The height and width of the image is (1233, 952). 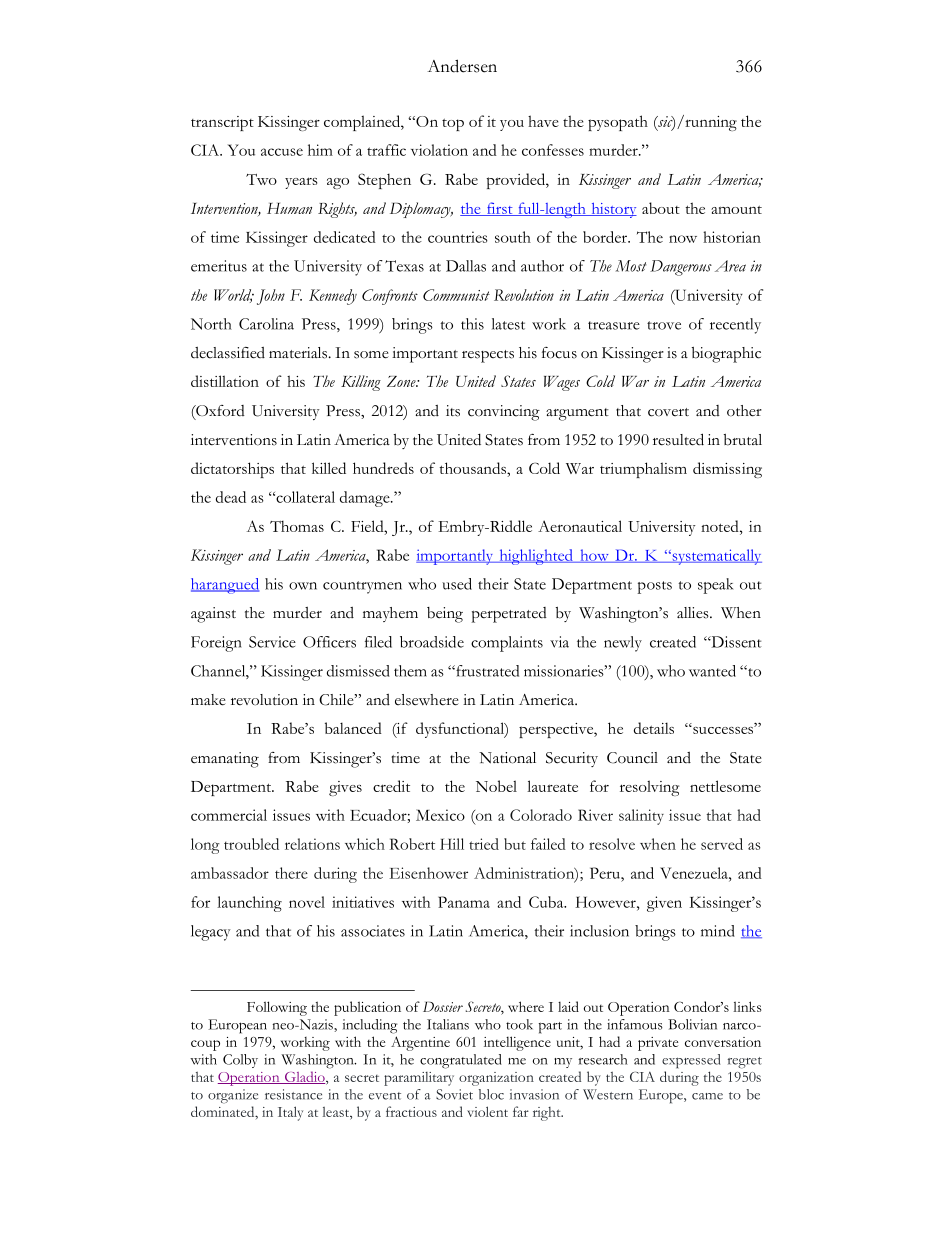 I want to click on resistance, so click(x=293, y=1094).
